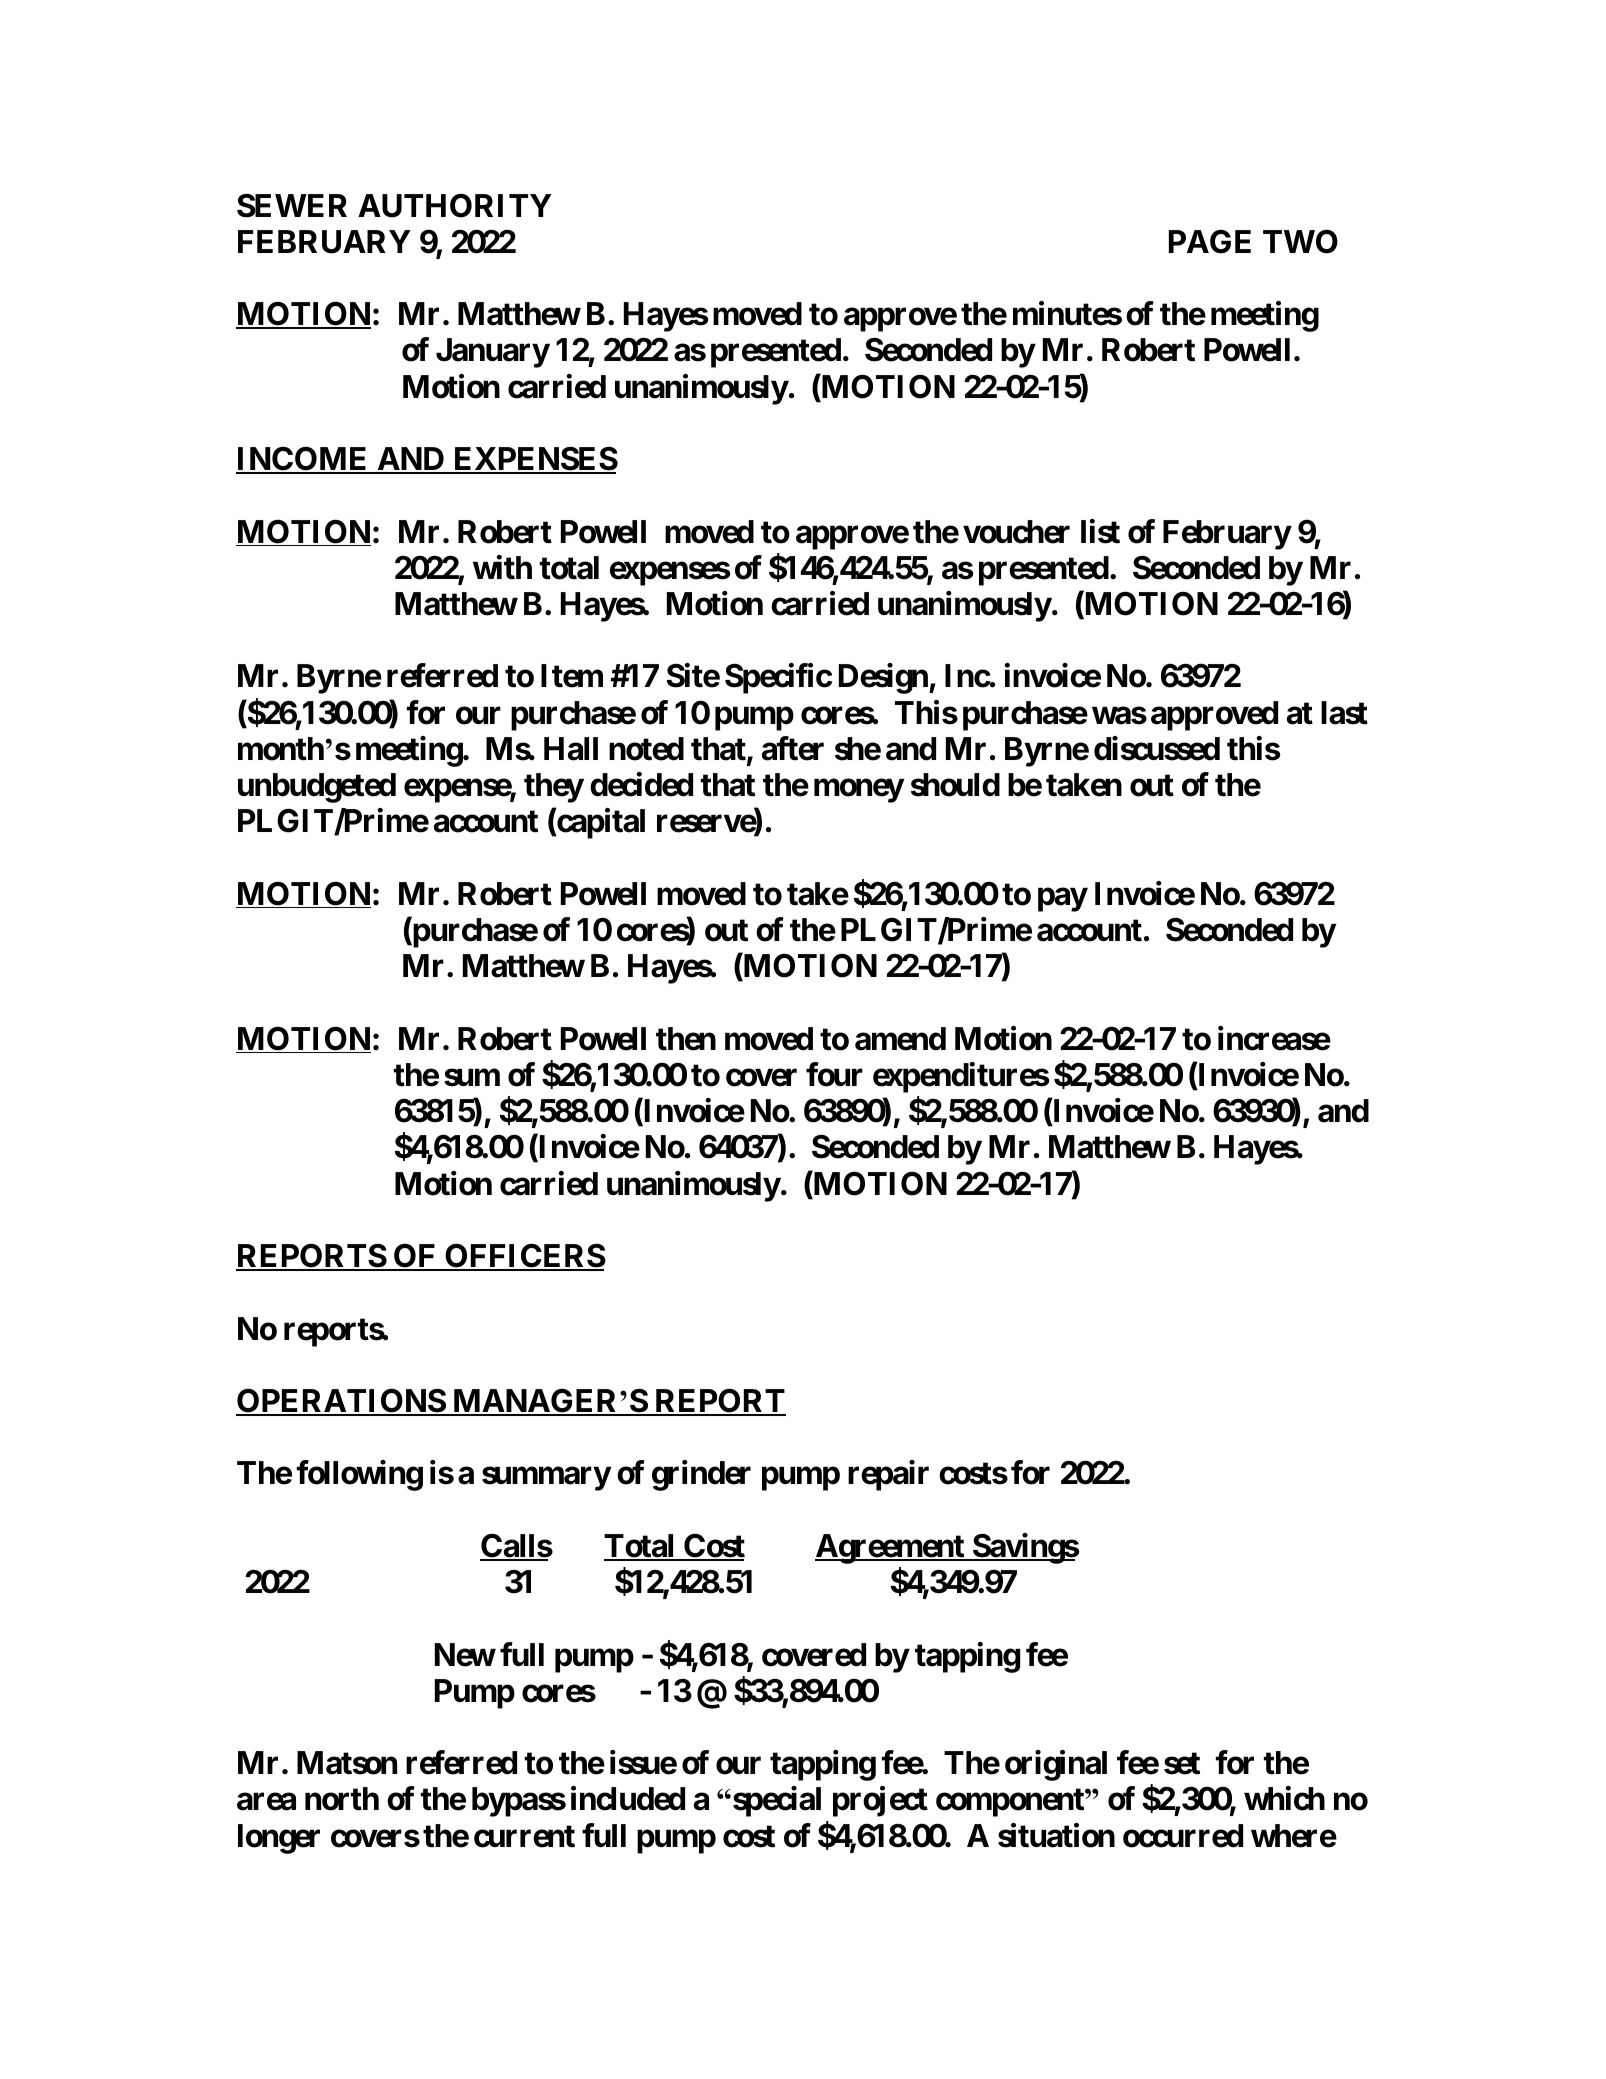 The height and width of the page is (2079, 1606). What do you see at coordinates (455, 205) in the page?
I see `AUTHORITY` at bounding box center [455, 205].
